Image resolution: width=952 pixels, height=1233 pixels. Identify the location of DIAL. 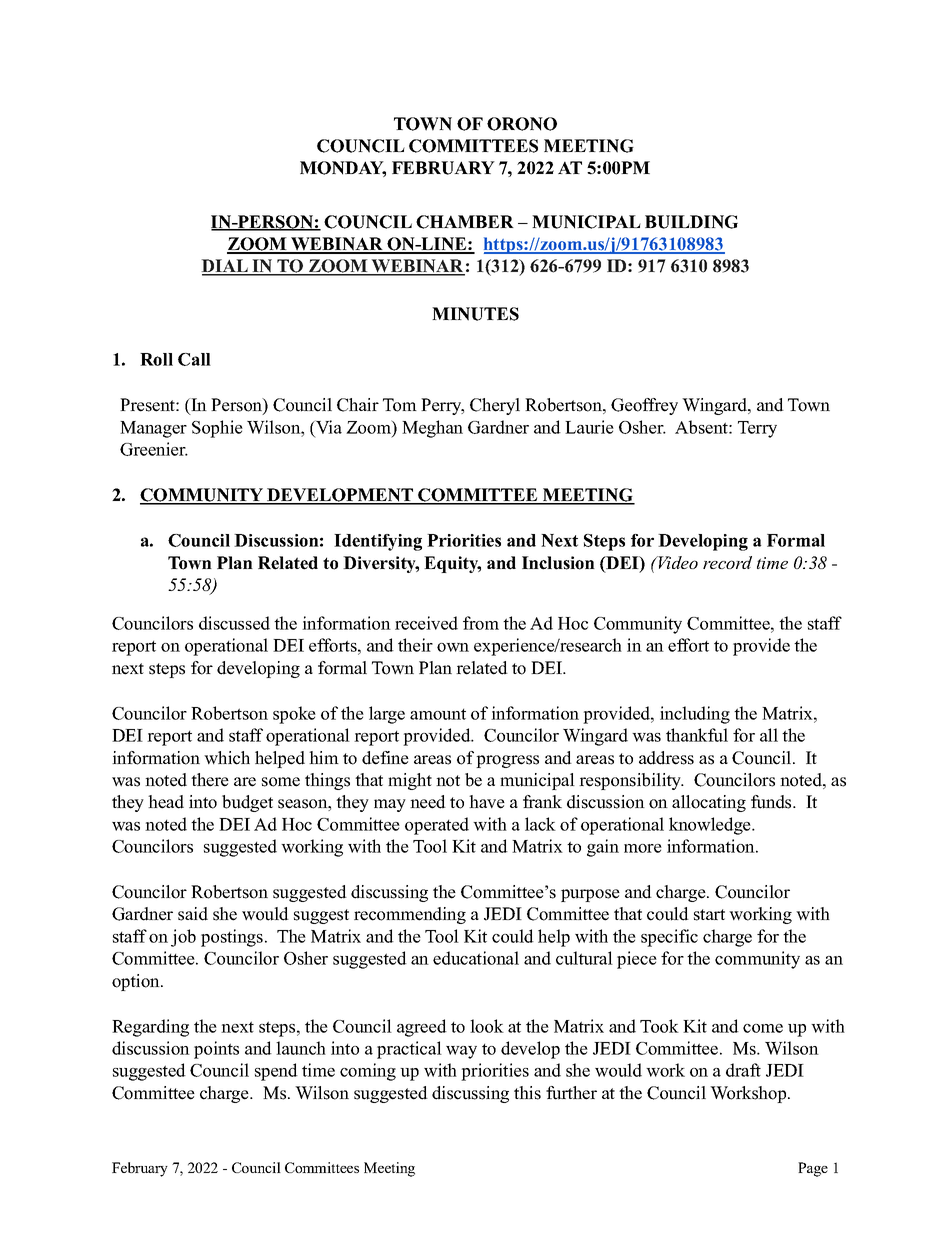
(225, 267).
